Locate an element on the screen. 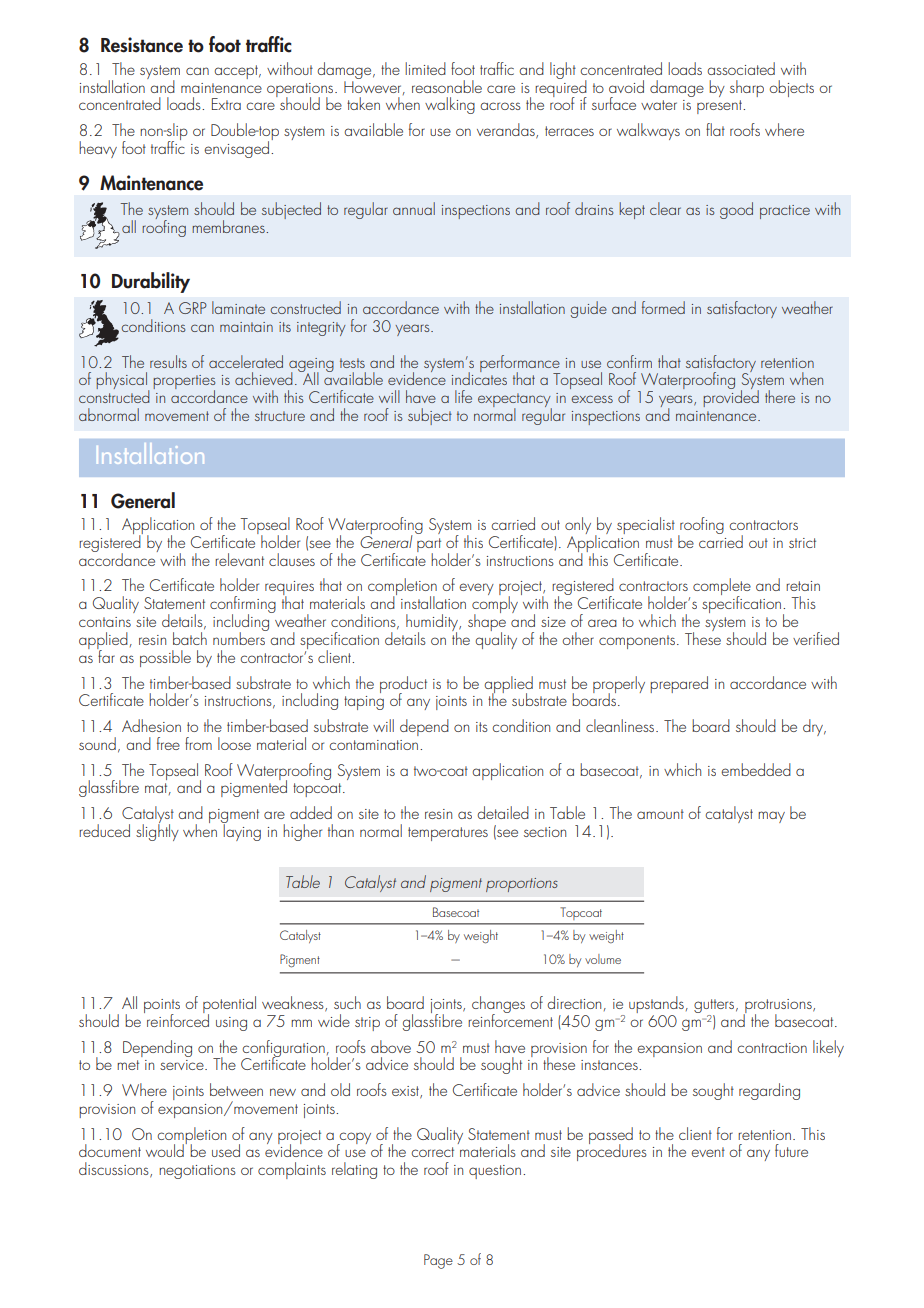 The width and height of the screenshot is (924, 1308). shape is located at coordinates (487, 623).
